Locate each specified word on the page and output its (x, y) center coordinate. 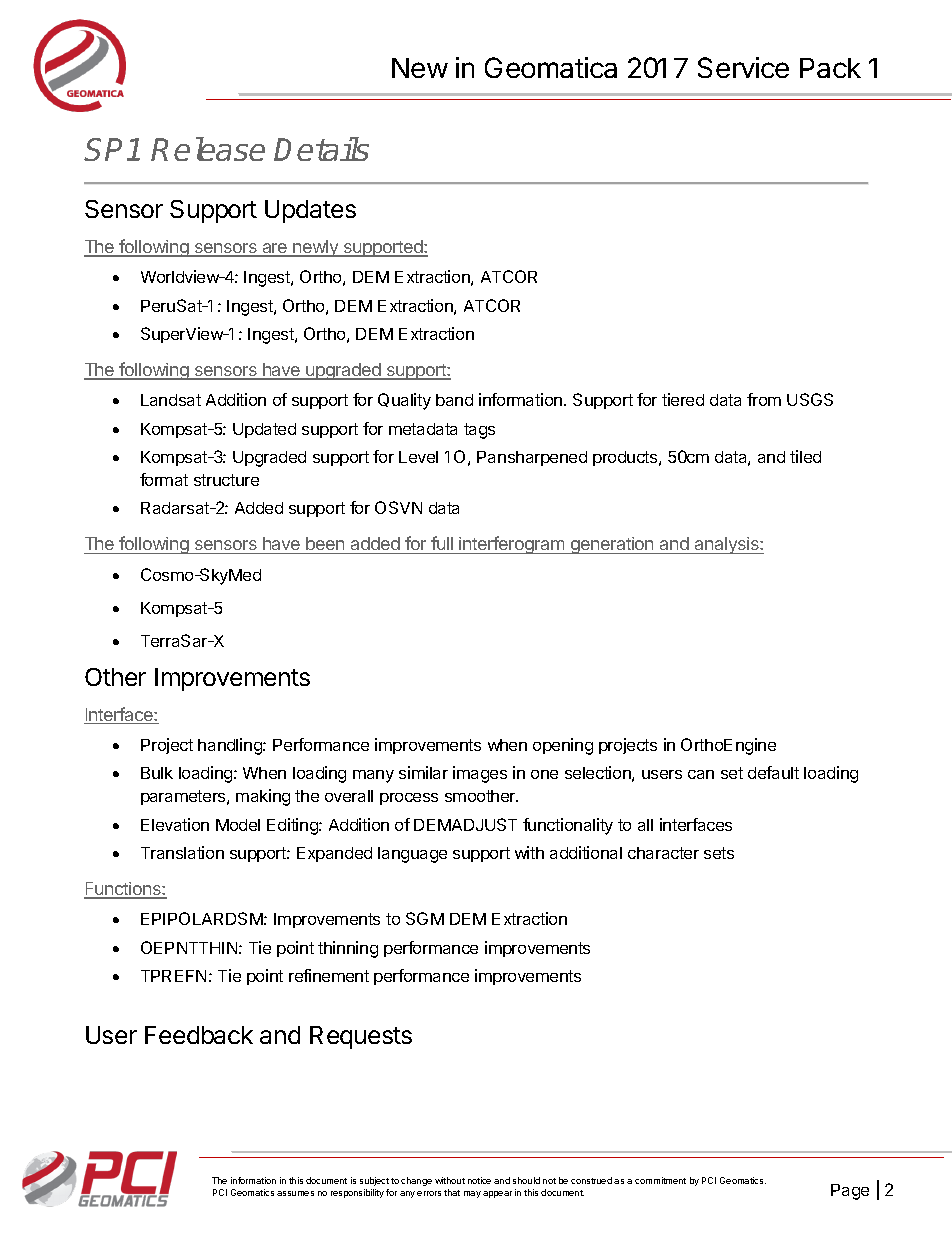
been (325, 543)
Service (743, 67)
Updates (310, 211)
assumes (295, 1193)
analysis (727, 545)
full (442, 543)
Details (321, 149)
